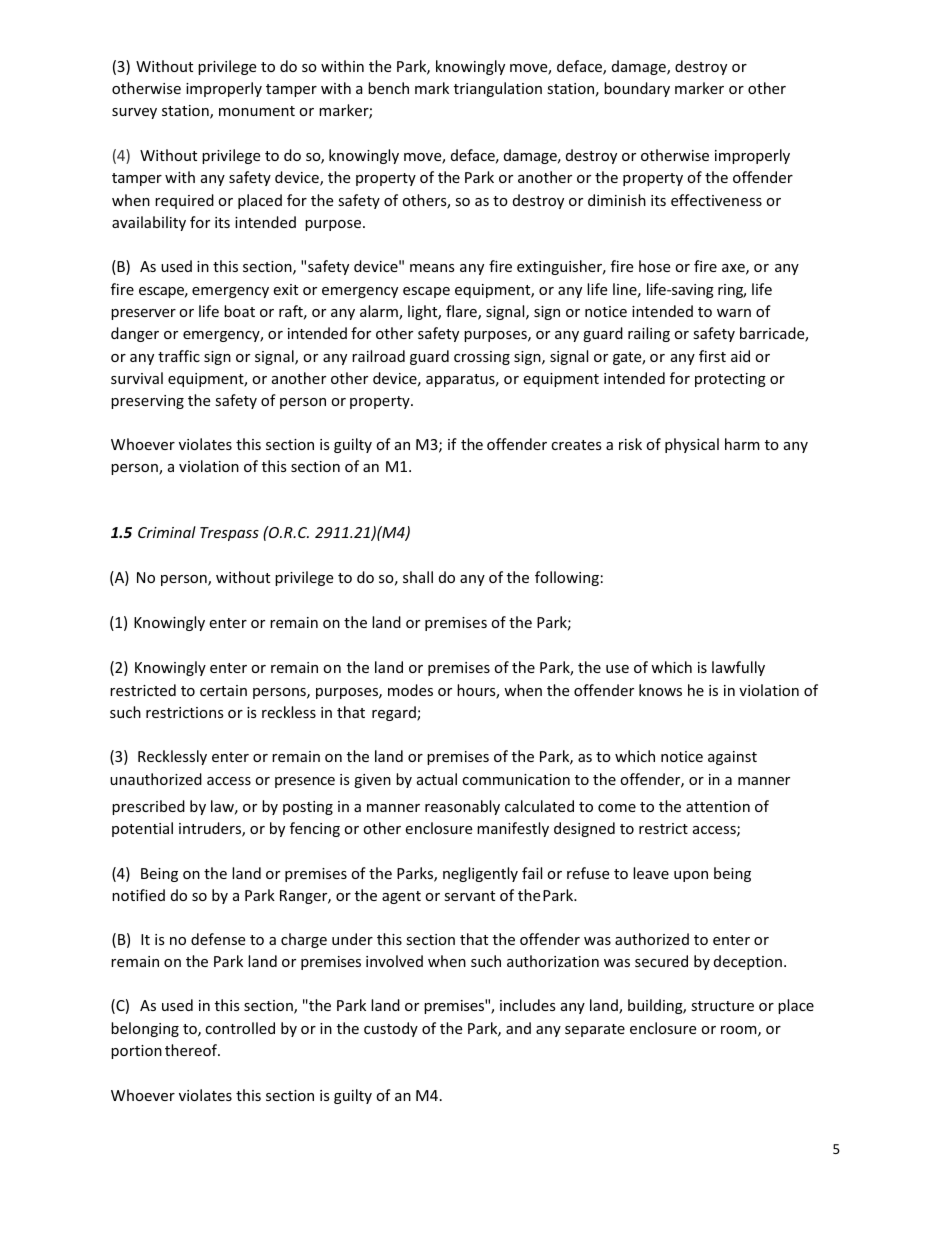 The height and width of the screenshot is (1233, 952). Describe the element at coordinates (147, 402) in the screenshot. I see `preserving` at that location.
